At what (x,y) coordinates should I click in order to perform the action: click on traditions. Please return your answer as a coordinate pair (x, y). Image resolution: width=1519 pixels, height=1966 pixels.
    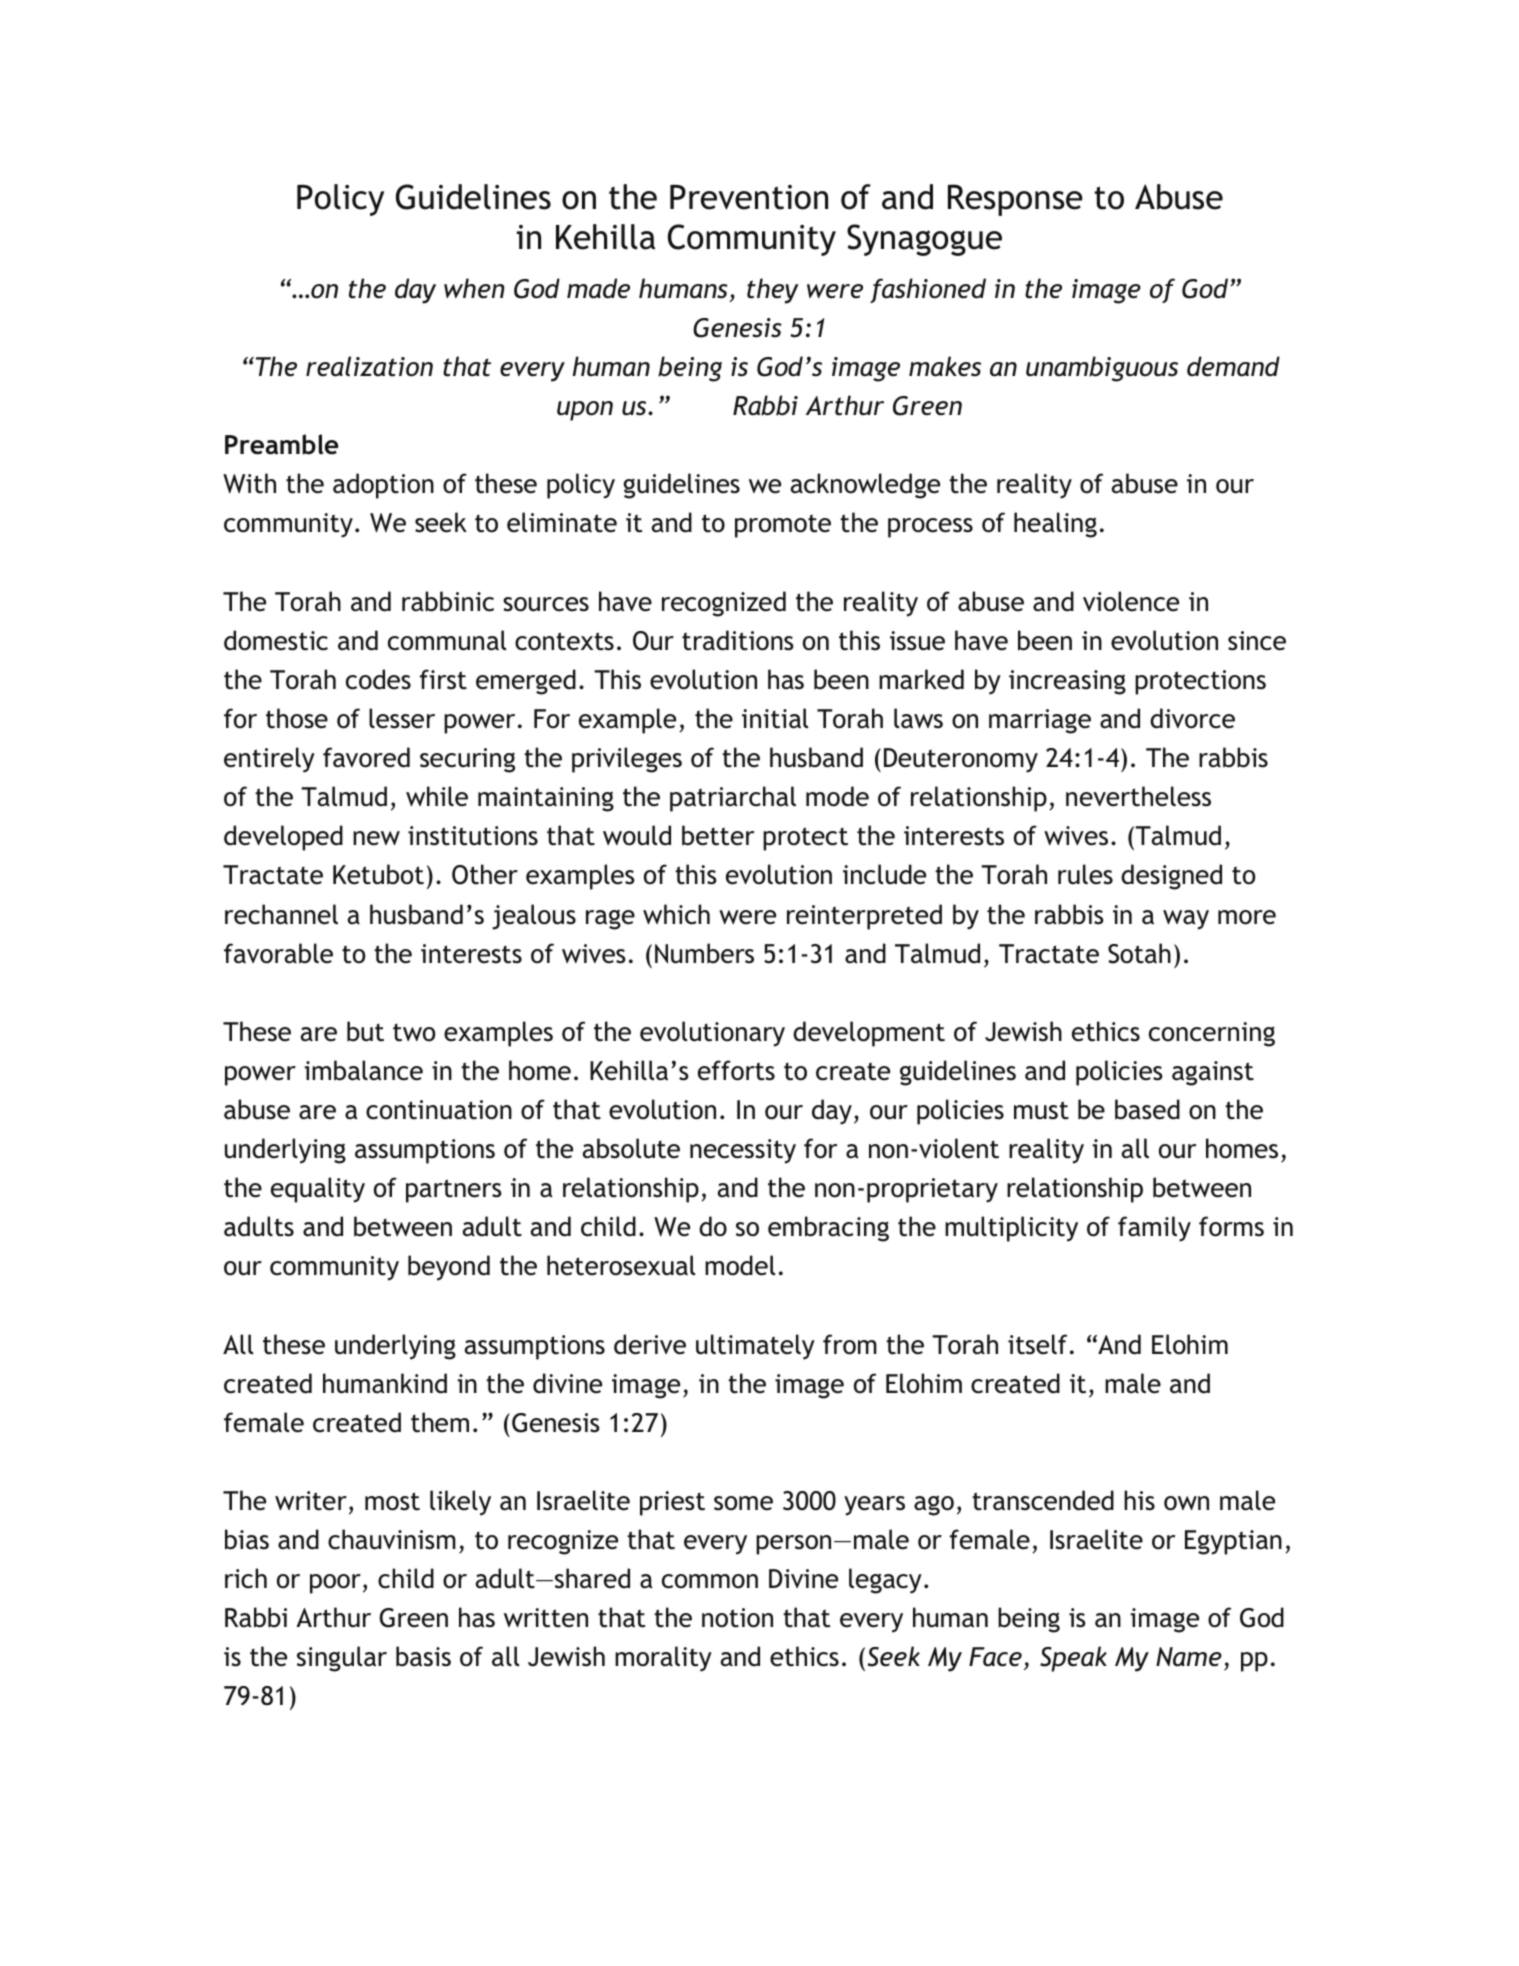
    Looking at the image, I should click on (738, 640).
